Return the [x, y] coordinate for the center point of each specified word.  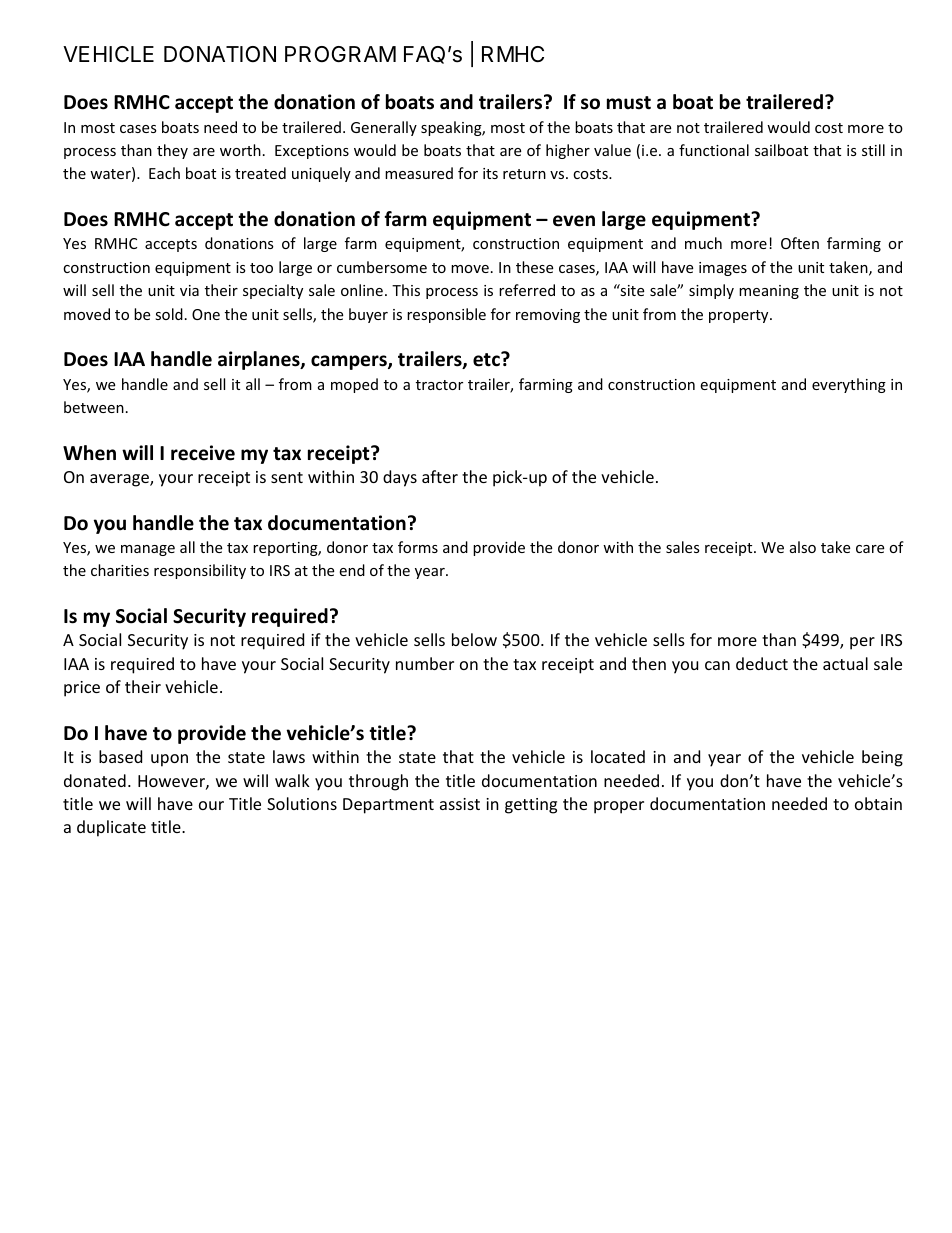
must [629, 103]
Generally [384, 128]
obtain [878, 803]
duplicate [111, 828]
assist [460, 804]
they [172, 151]
